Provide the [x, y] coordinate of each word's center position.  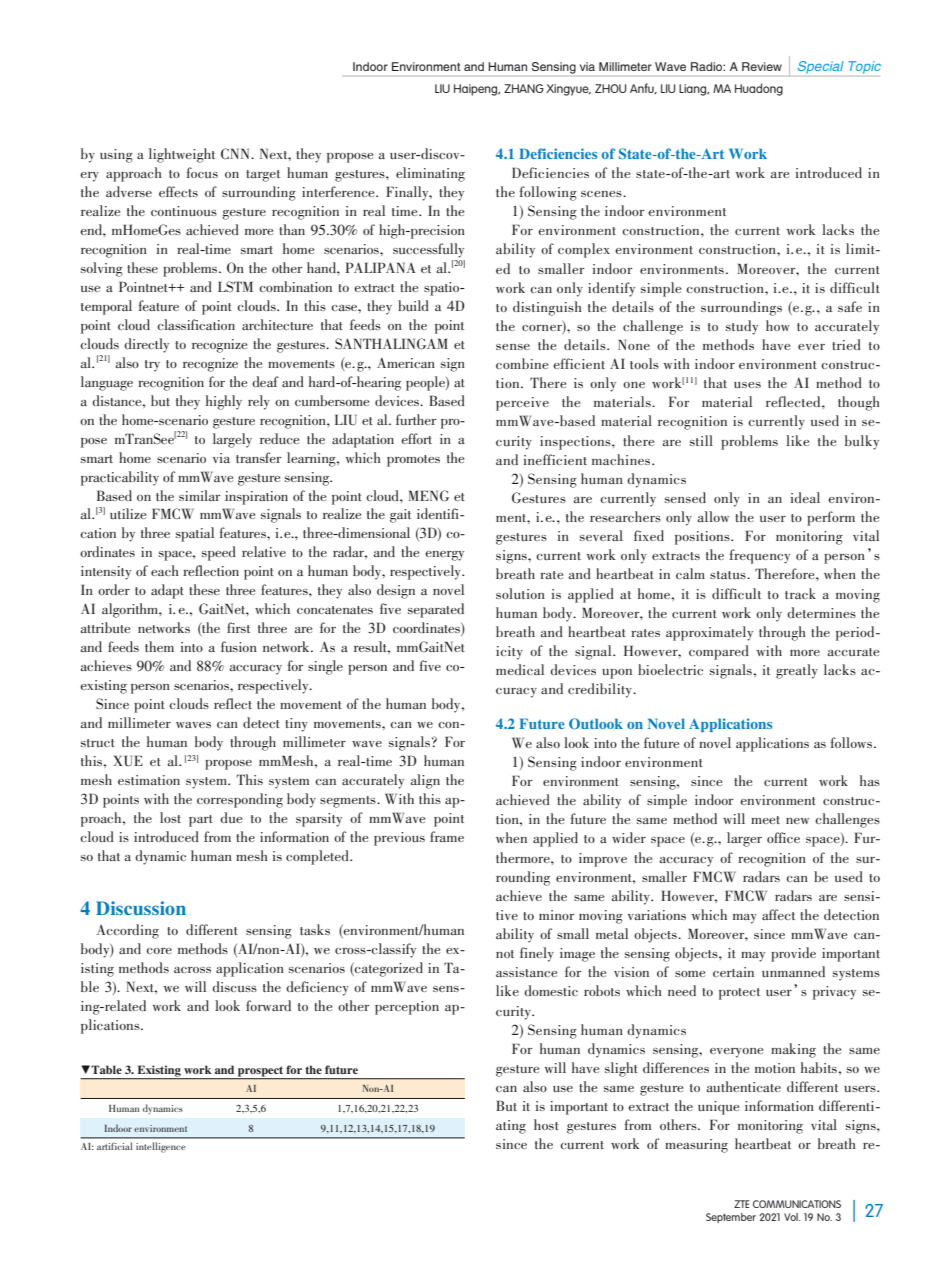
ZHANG [524, 88]
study [742, 327]
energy [444, 556]
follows [851, 742]
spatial [195, 534]
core [159, 951]
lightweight [182, 155]
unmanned [793, 971]
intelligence [161, 1147]
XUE [128, 761]
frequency [759, 556]
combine [522, 363]
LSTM [235, 287]
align [425, 781]
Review [762, 66]
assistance [526, 972]
